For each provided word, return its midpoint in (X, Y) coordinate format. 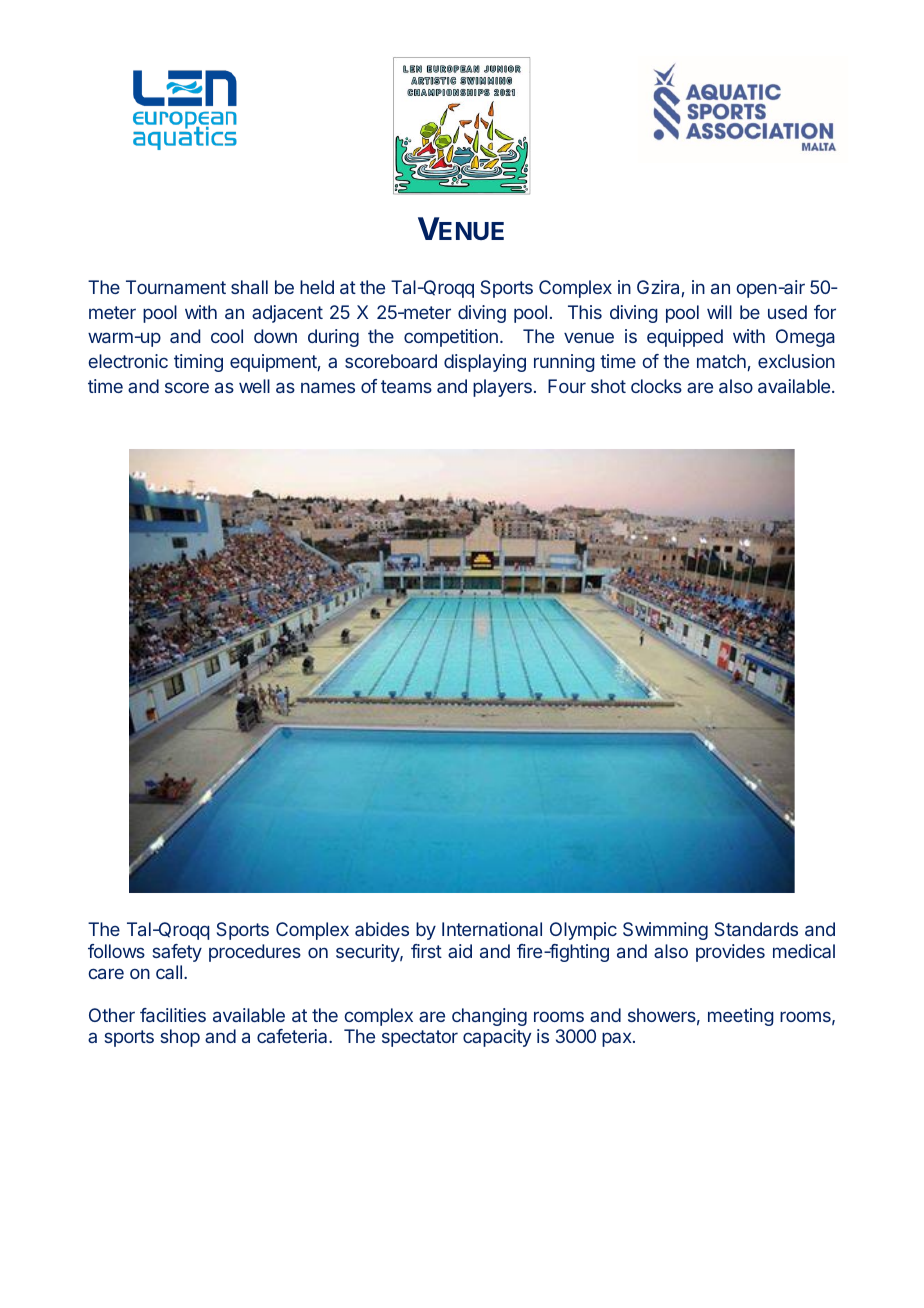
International (492, 929)
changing (489, 1017)
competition (451, 338)
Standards (756, 929)
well (254, 386)
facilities (173, 1015)
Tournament (176, 287)
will (719, 312)
